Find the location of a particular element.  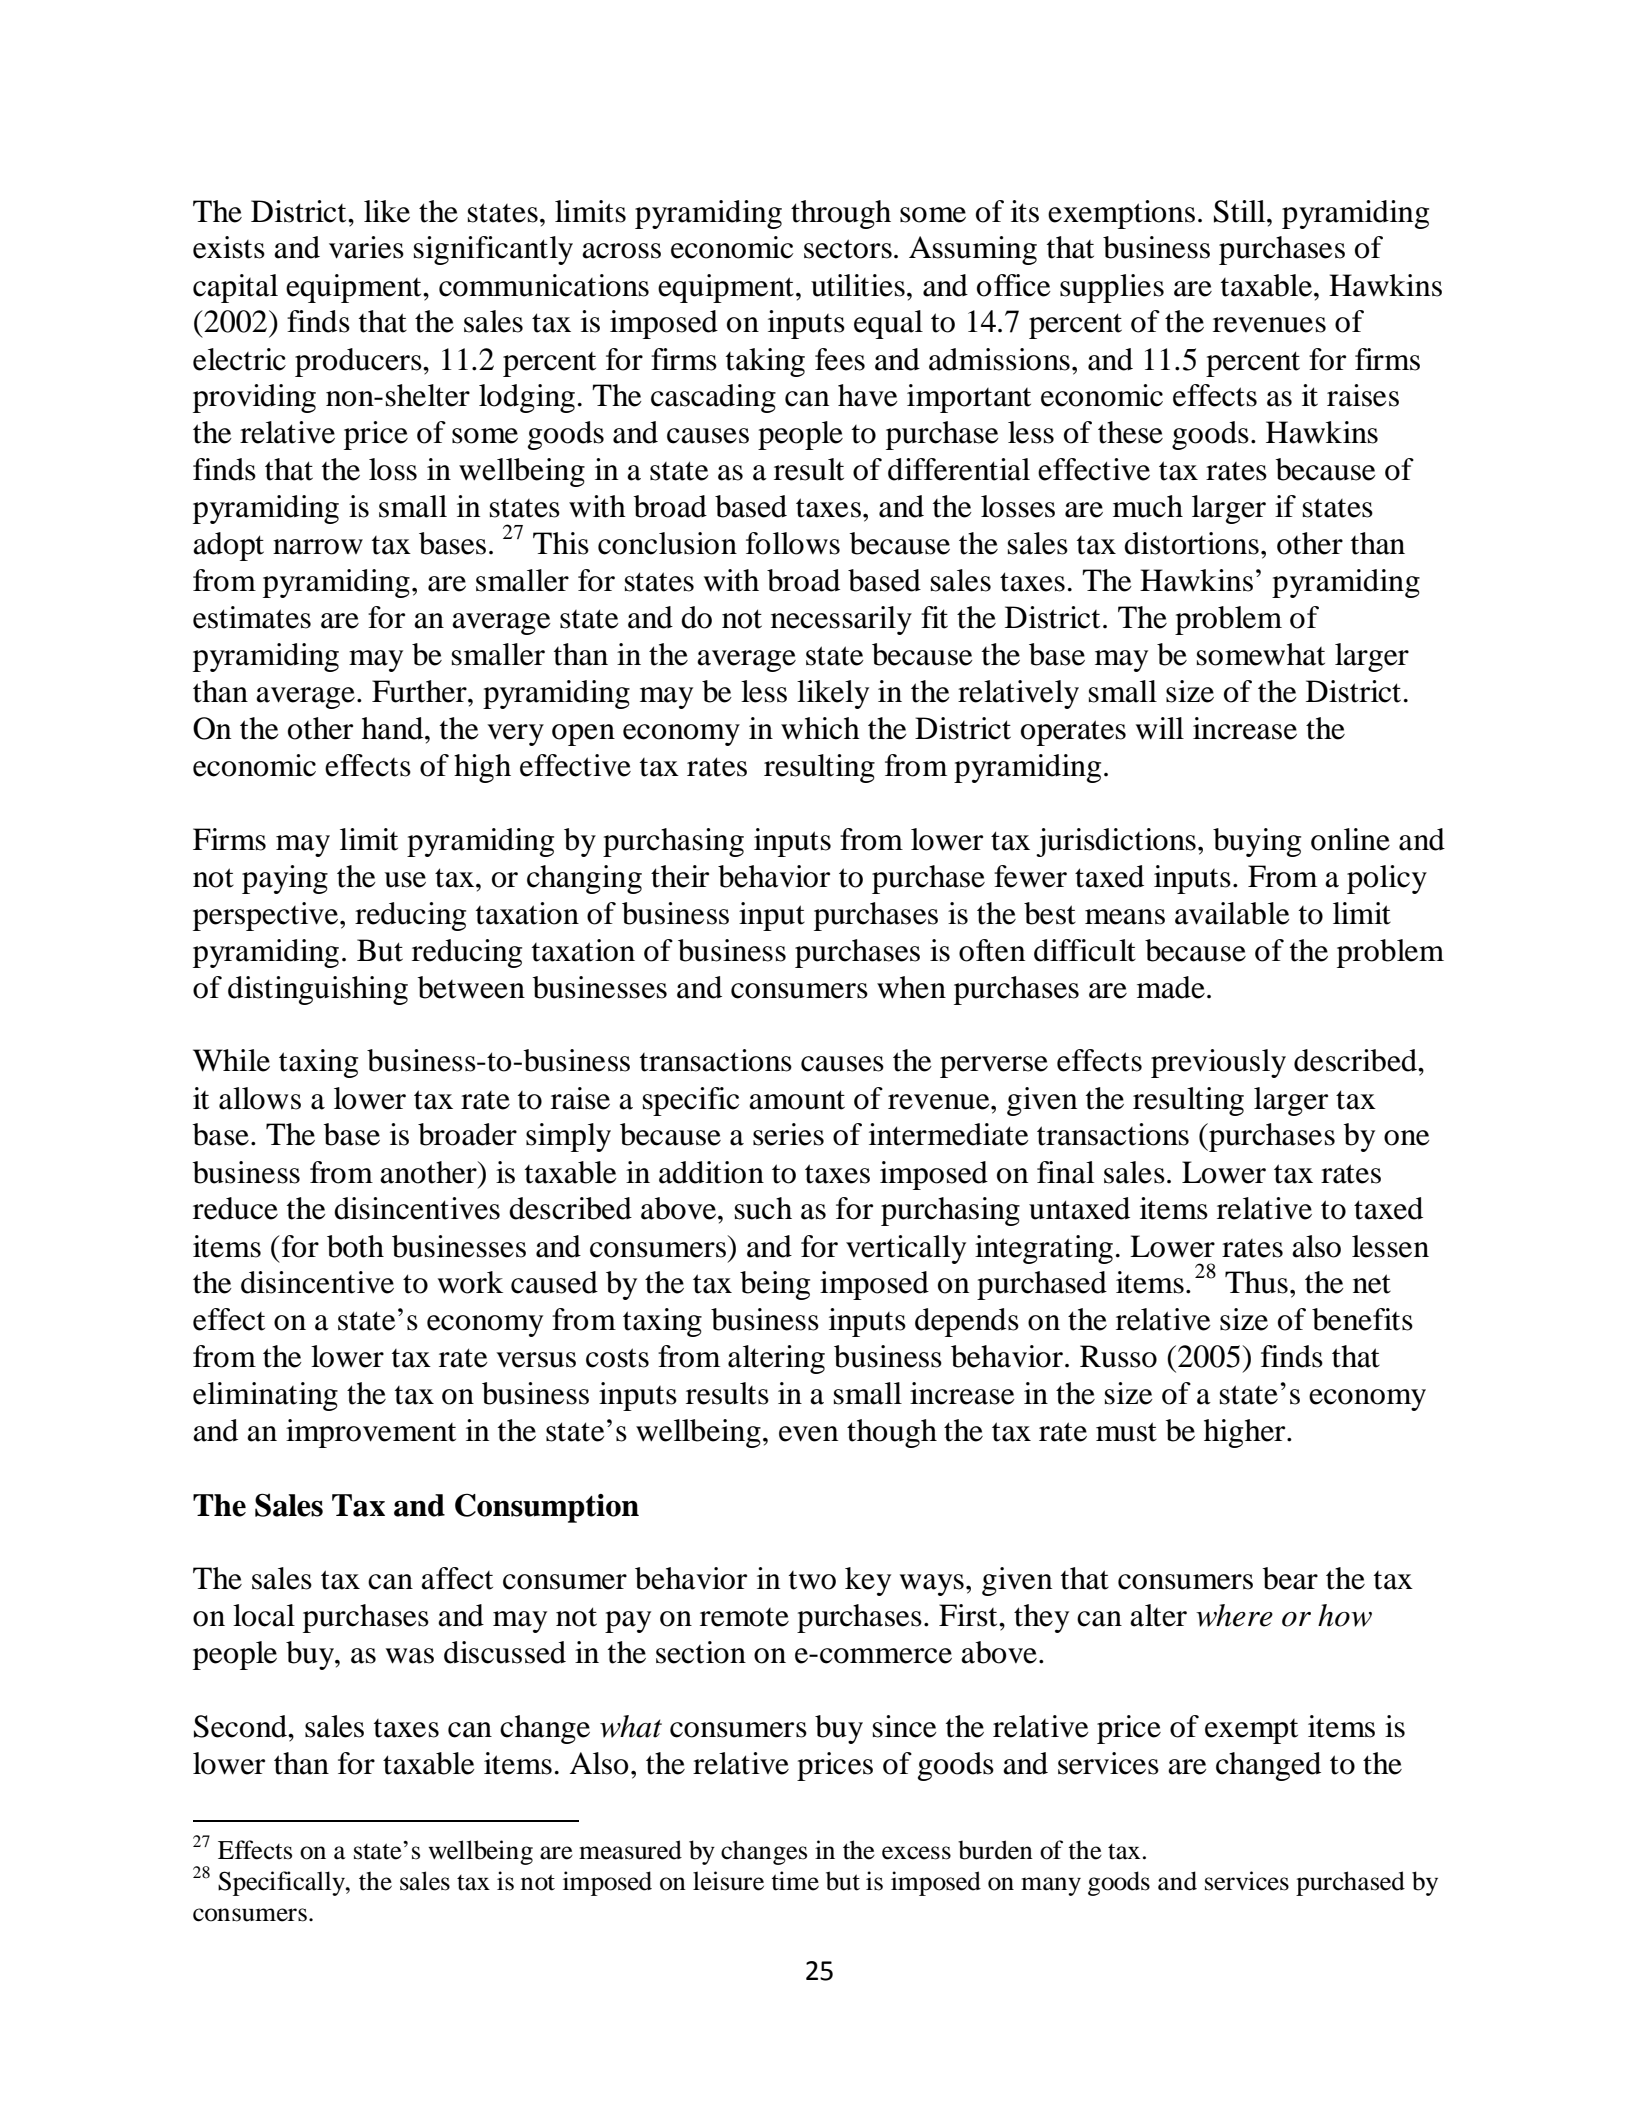

time is located at coordinates (795, 1881).
